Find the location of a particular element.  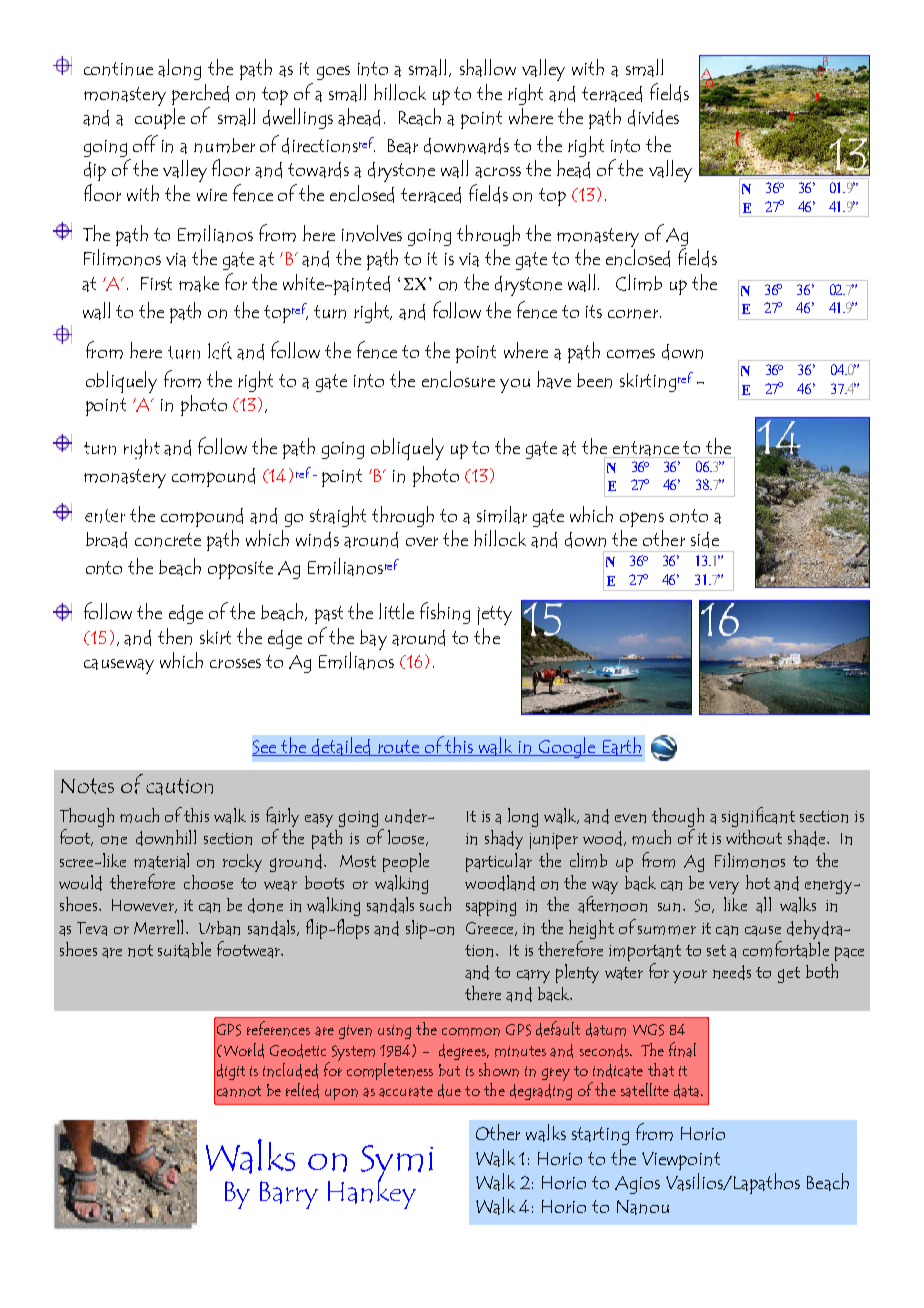

couple is located at coordinates (160, 118).
